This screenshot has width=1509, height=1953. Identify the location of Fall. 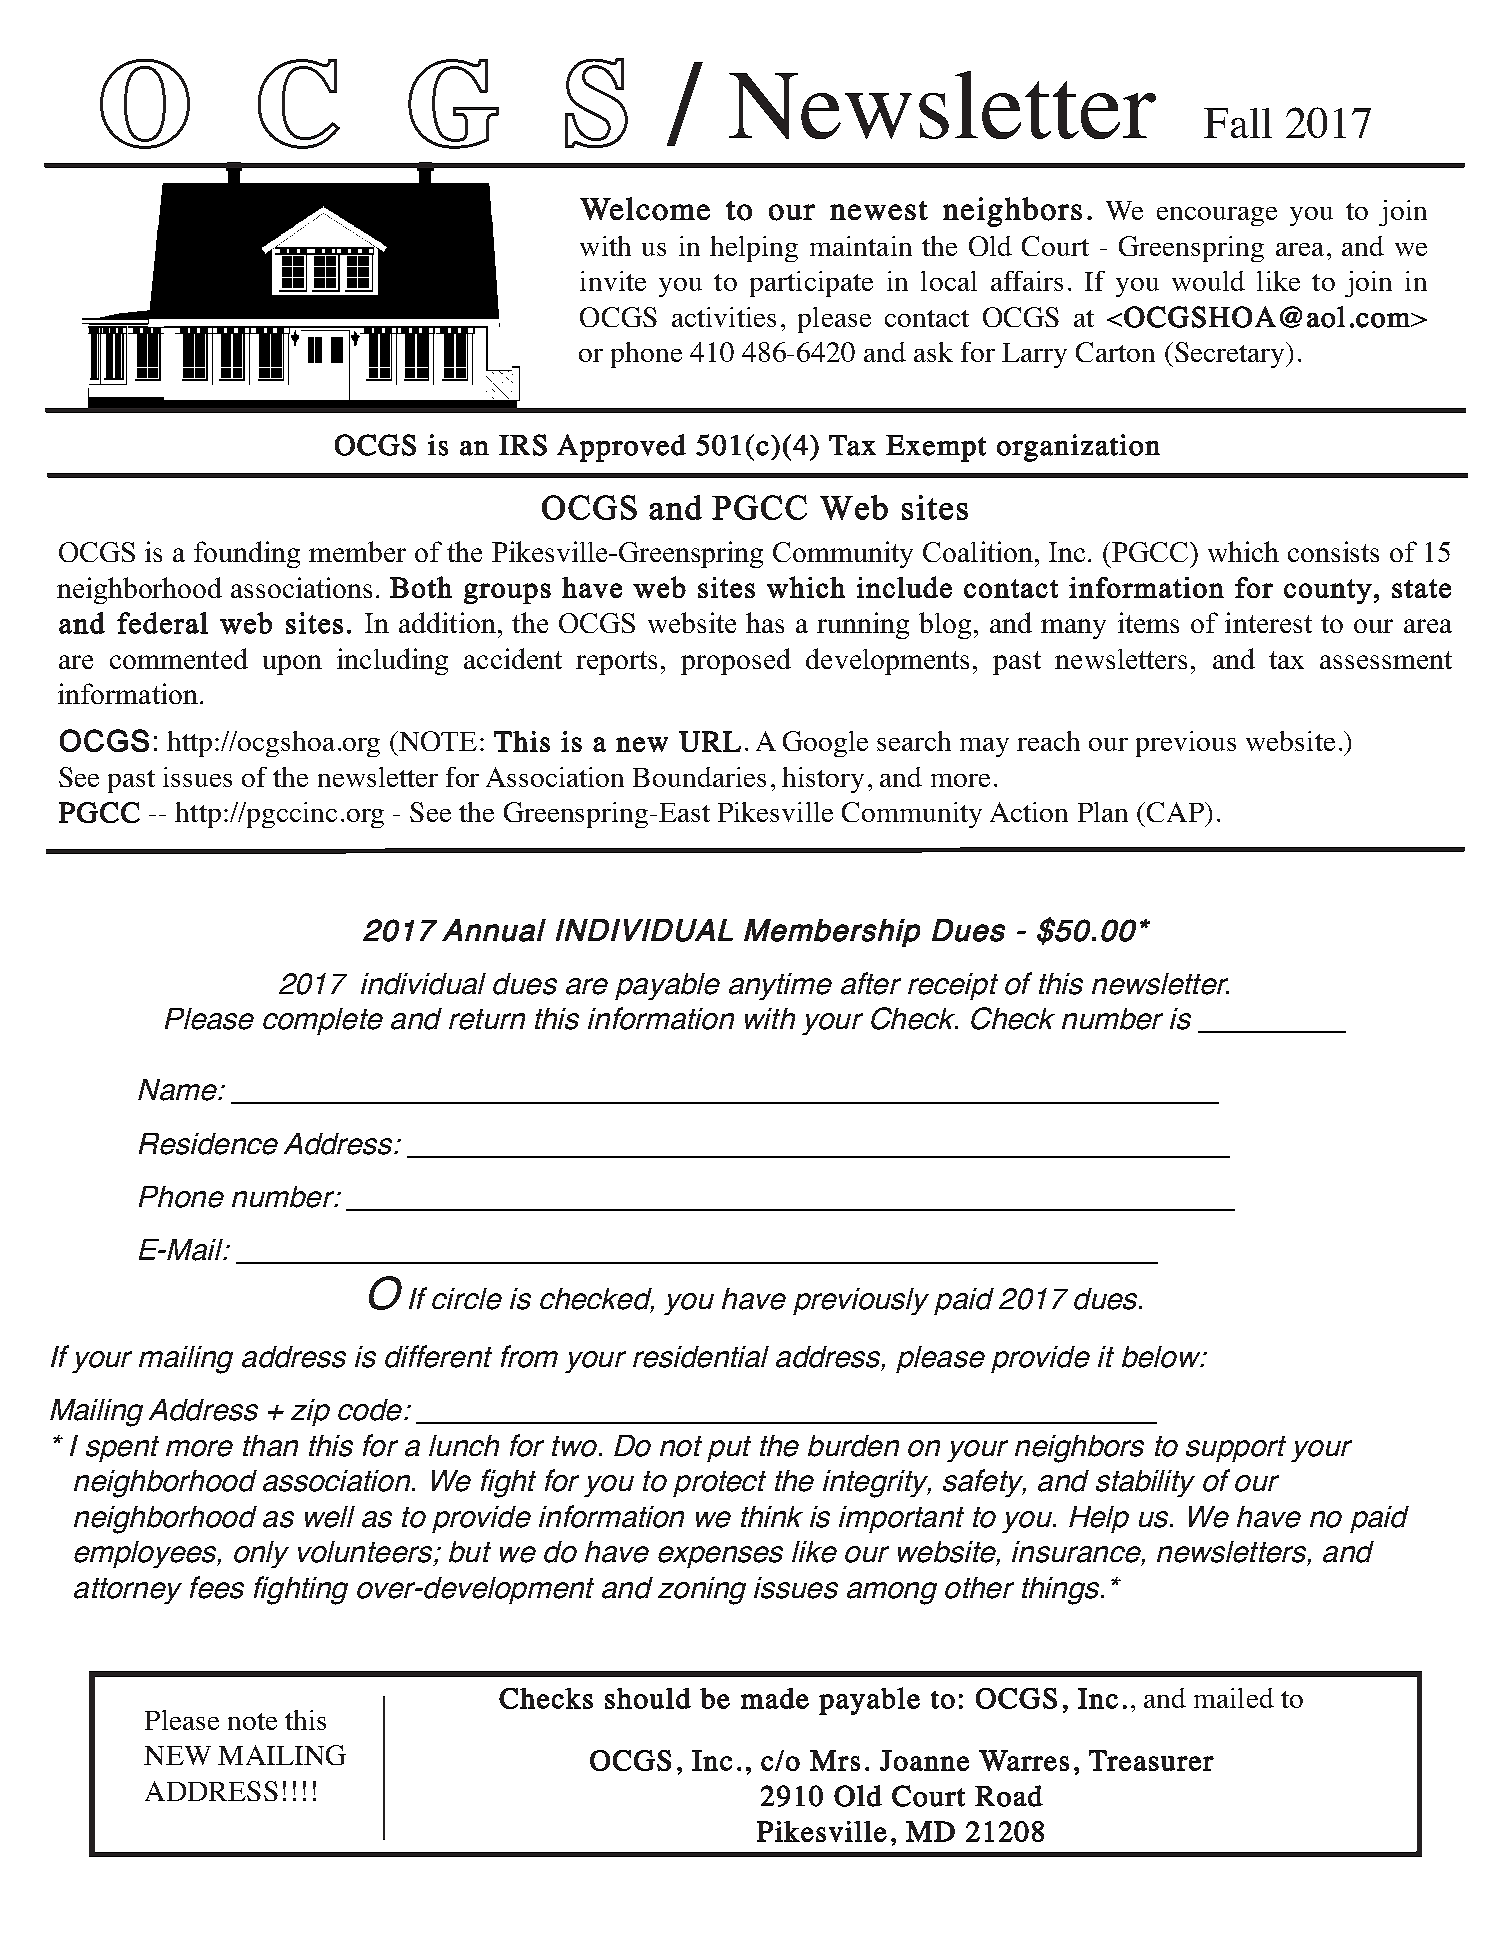
(1238, 123).
